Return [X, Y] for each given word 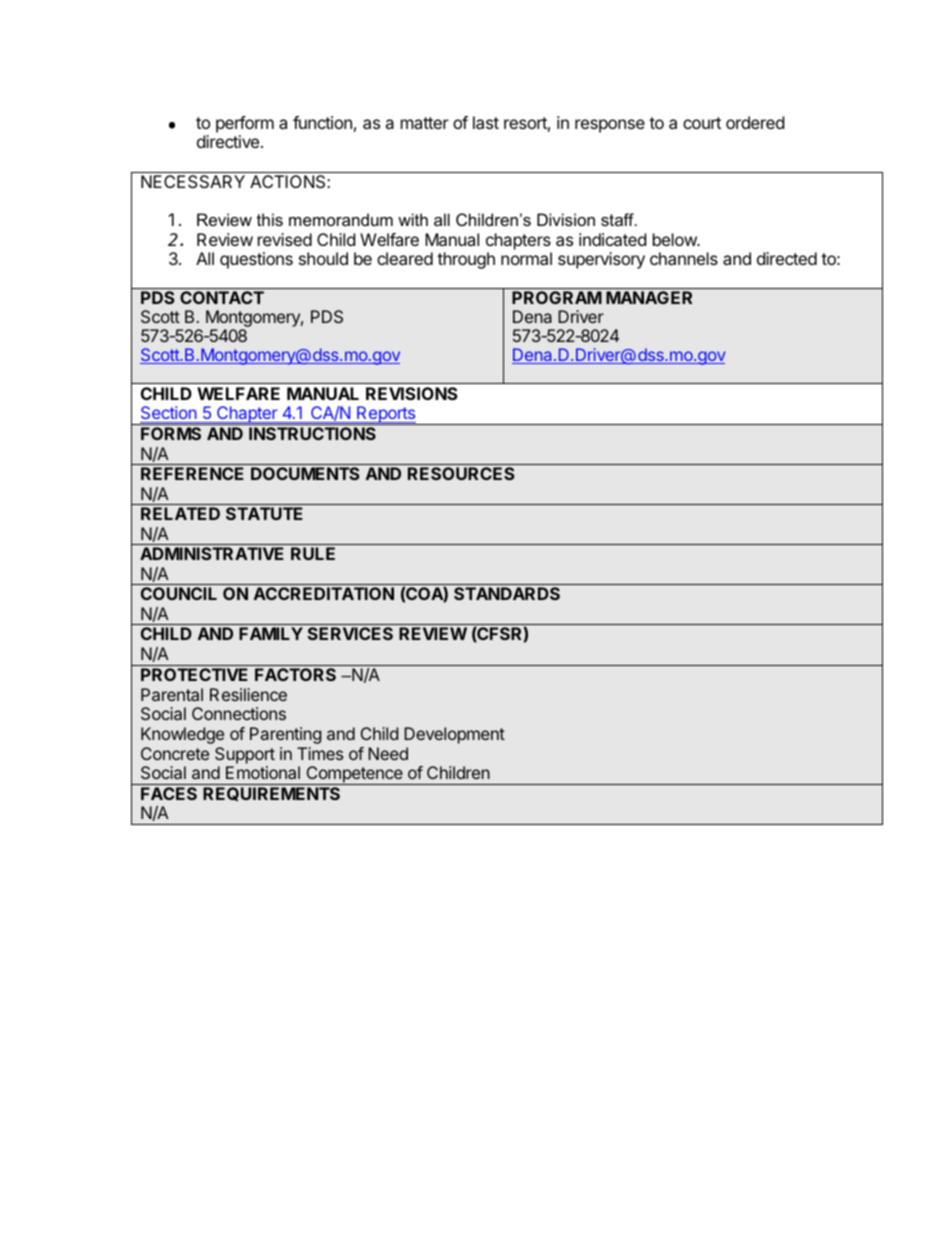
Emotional [263, 772]
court [702, 123]
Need [388, 753]
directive [228, 141]
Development [454, 735]
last [486, 122]
